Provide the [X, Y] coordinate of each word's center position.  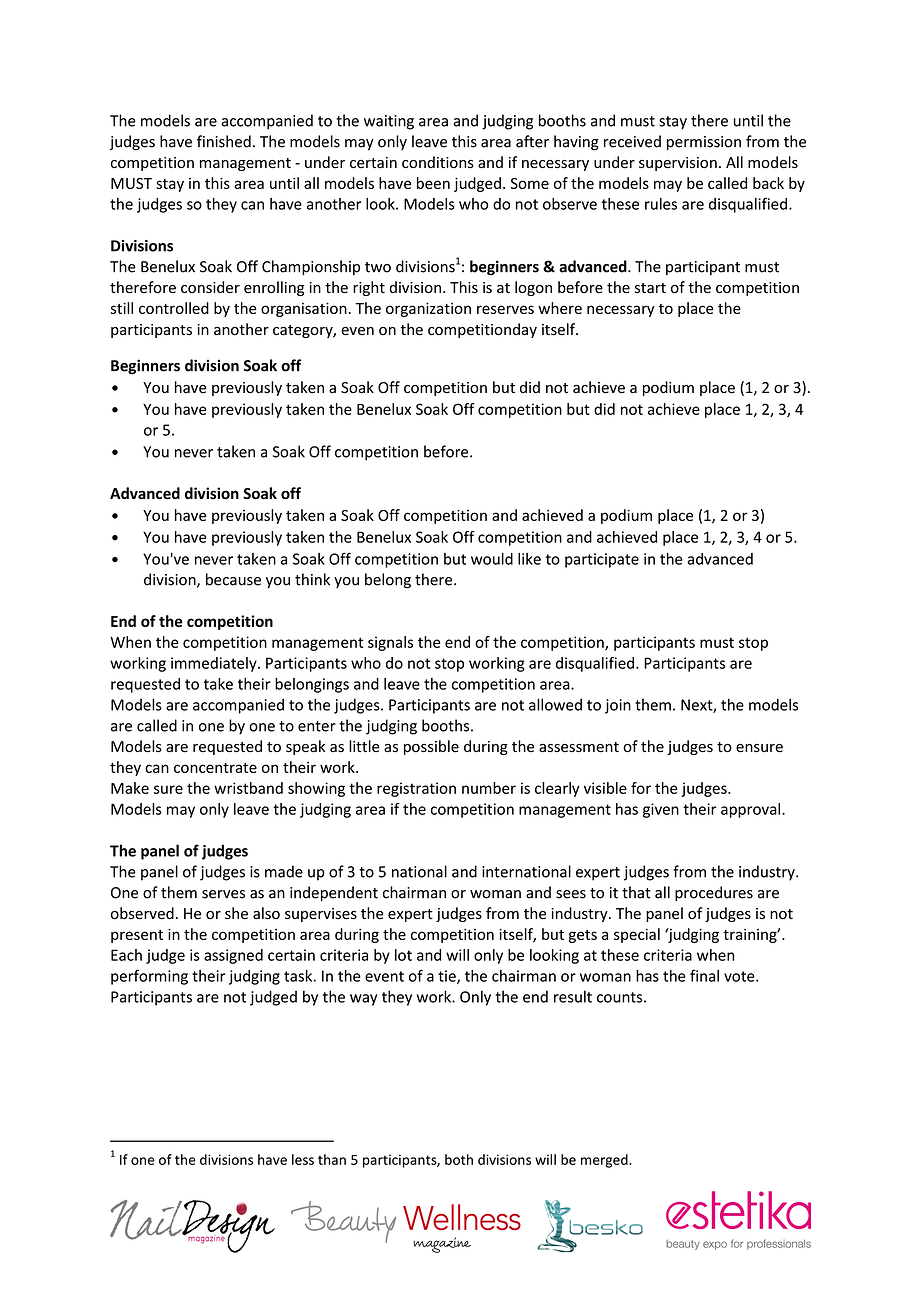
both [459, 1159]
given [661, 810]
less [303, 1159]
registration [416, 789]
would [492, 559]
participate [602, 560]
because [233, 579]
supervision [678, 164]
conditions [438, 162]
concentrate [215, 768]
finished [224, 141]
